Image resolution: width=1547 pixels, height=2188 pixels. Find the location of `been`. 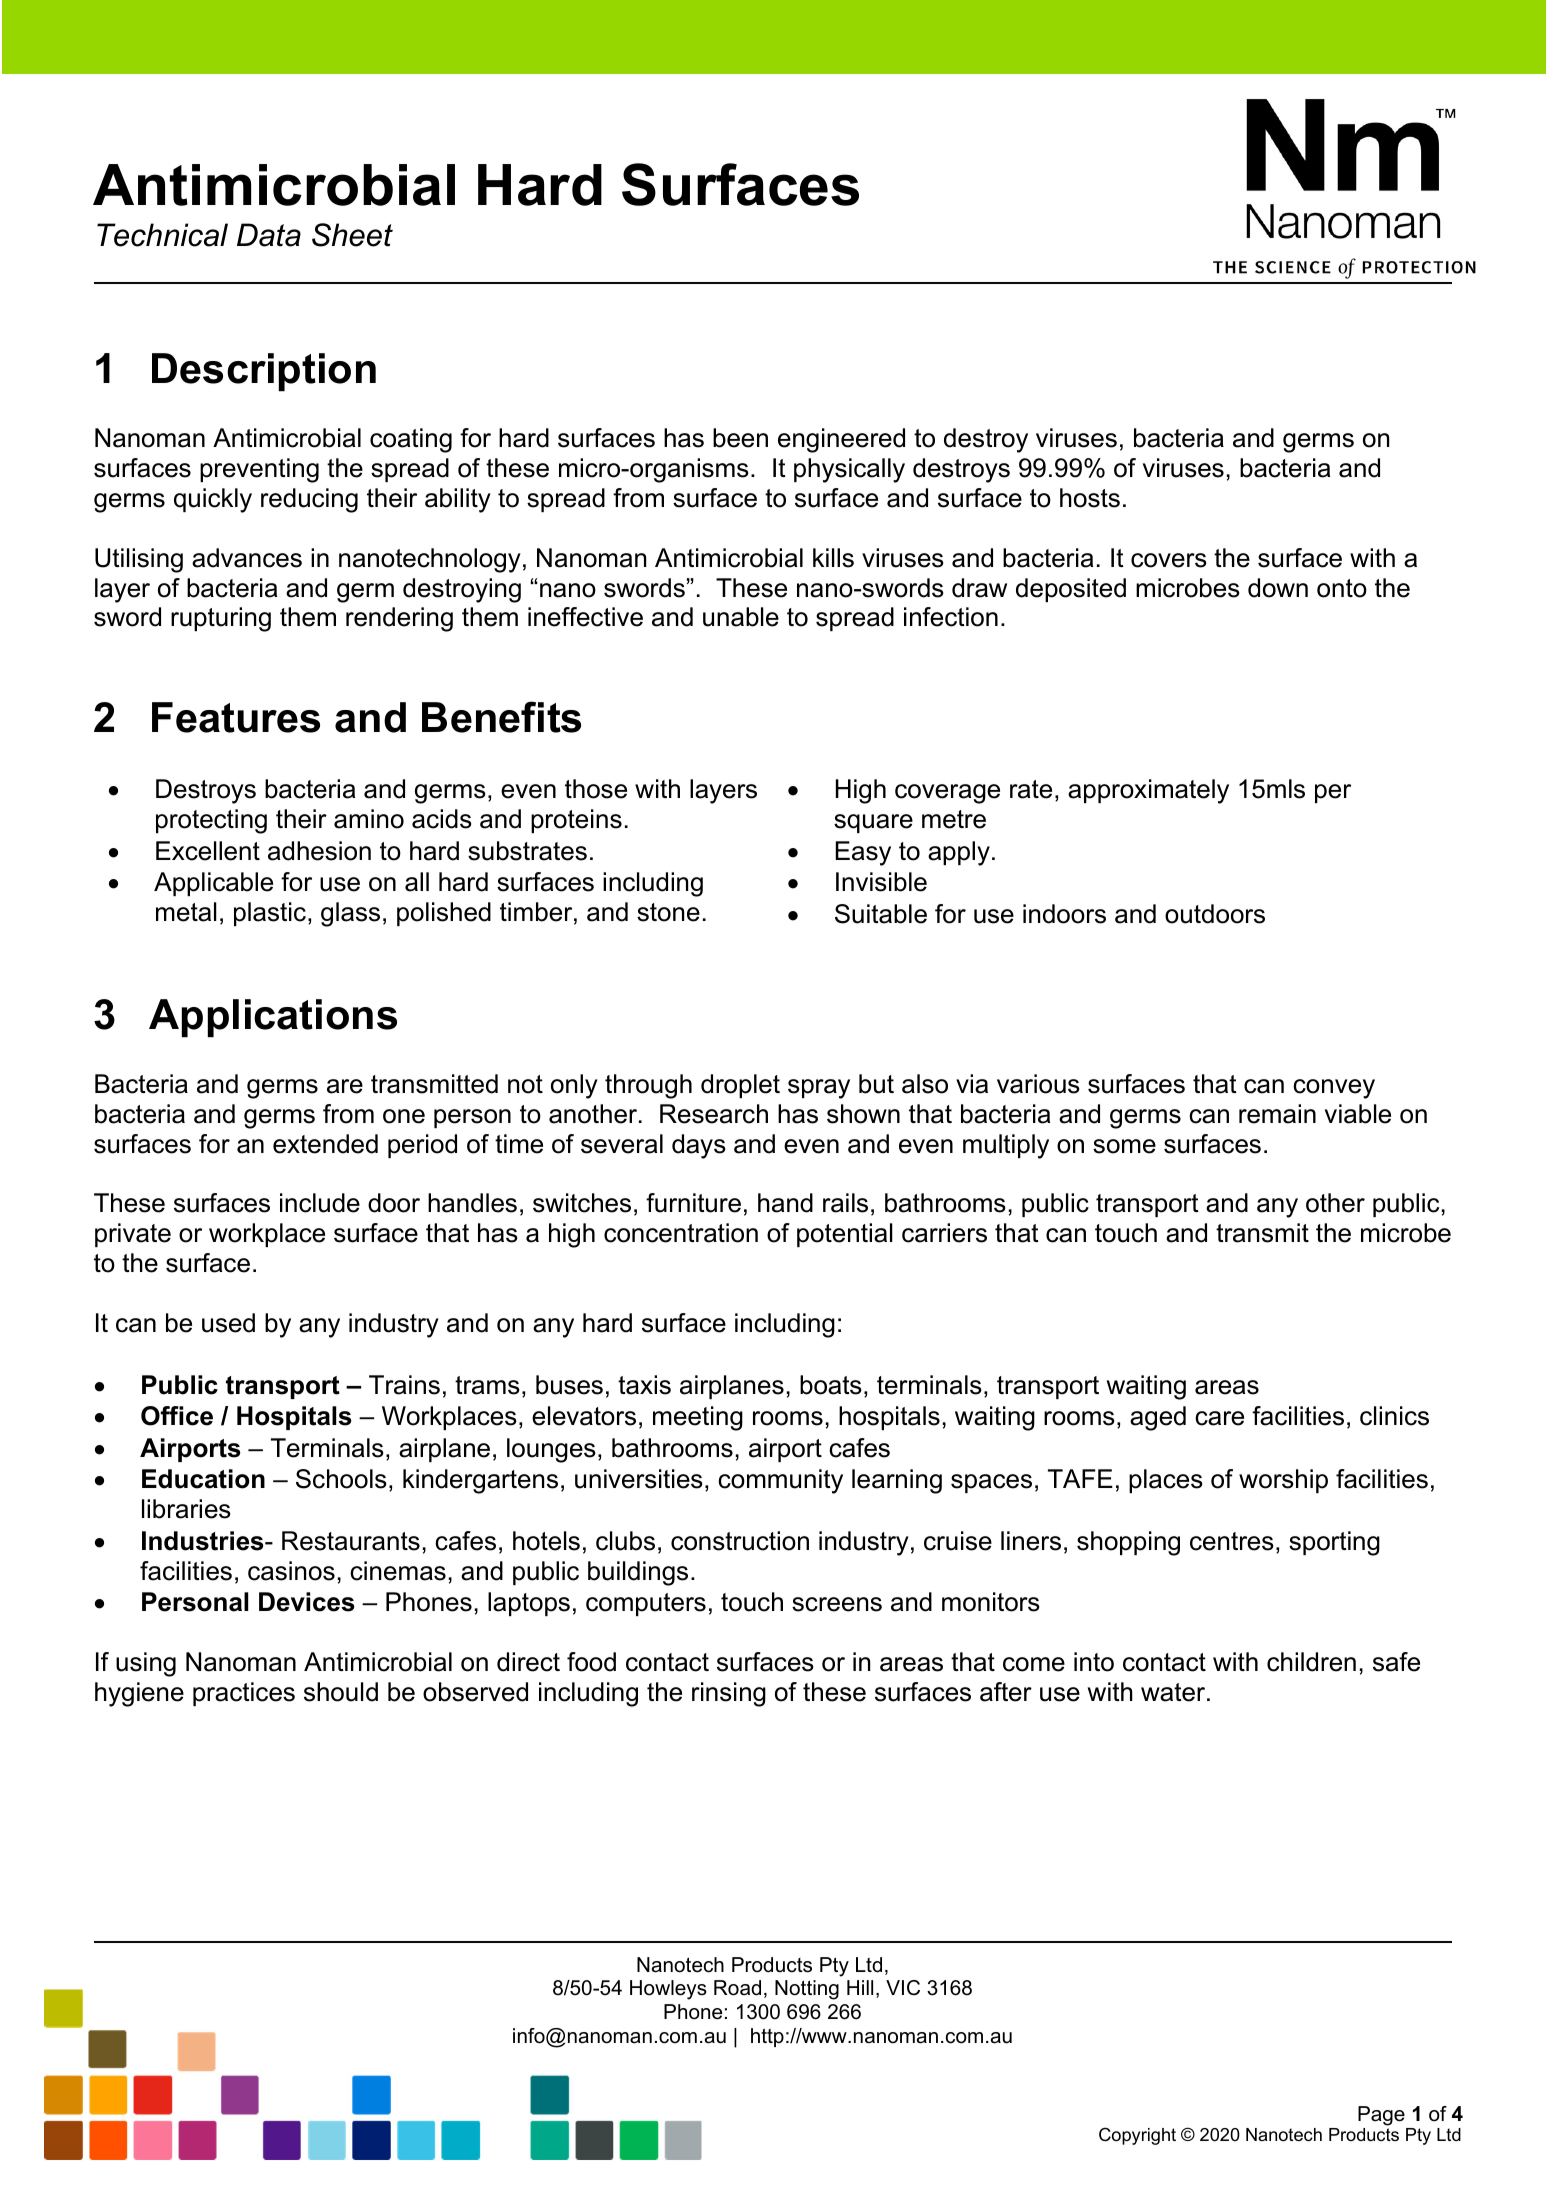

been is located at coordinates (740, 438).
